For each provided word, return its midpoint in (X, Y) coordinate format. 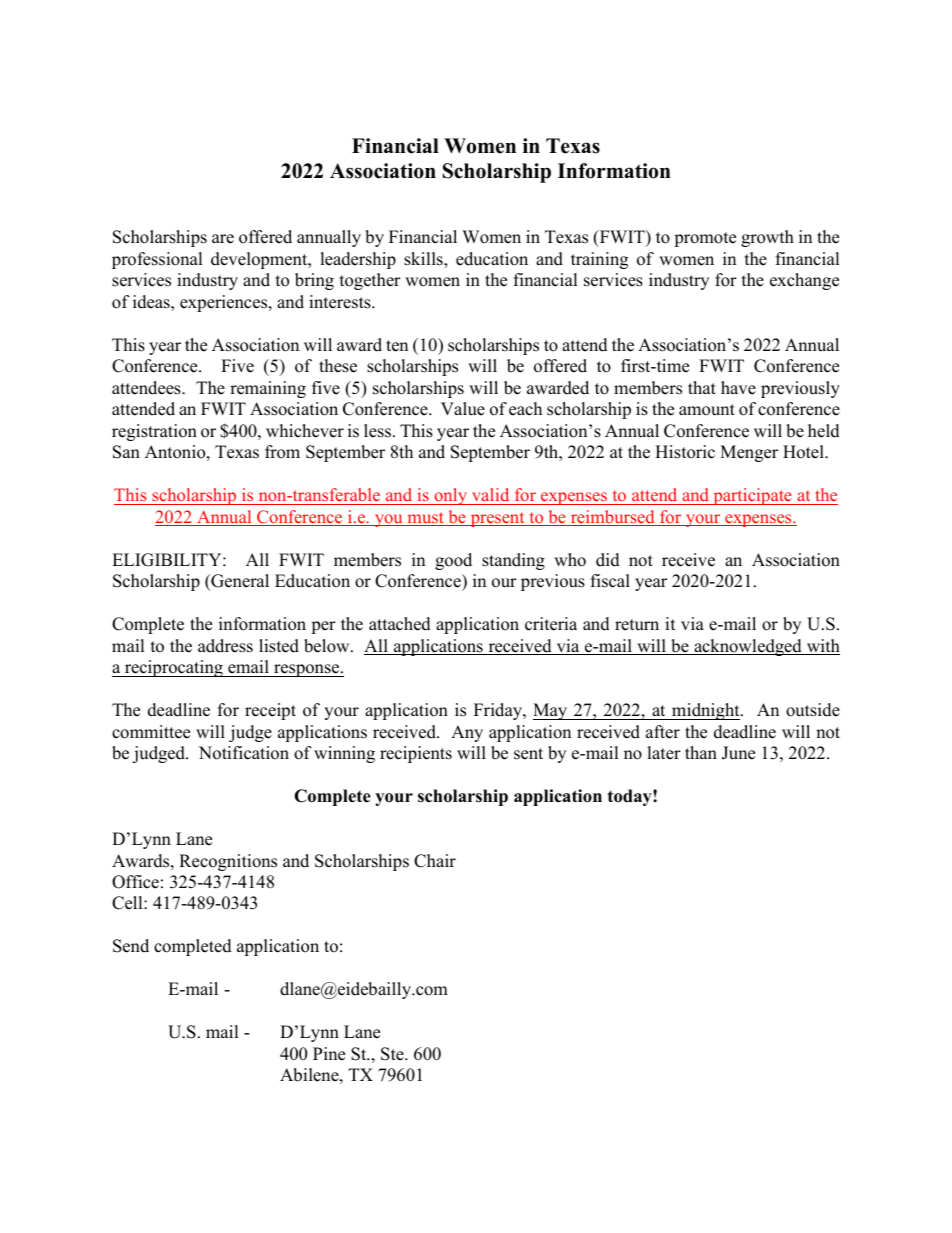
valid (491, 496)
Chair (435, 861)
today (631, 797)
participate (752, 496)
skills (424, 260)
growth (767, 238)
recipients (416, 754)
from (282, 452)
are (223, 239)
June (738, 753)
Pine (329, 1054)
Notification (244, 753)
